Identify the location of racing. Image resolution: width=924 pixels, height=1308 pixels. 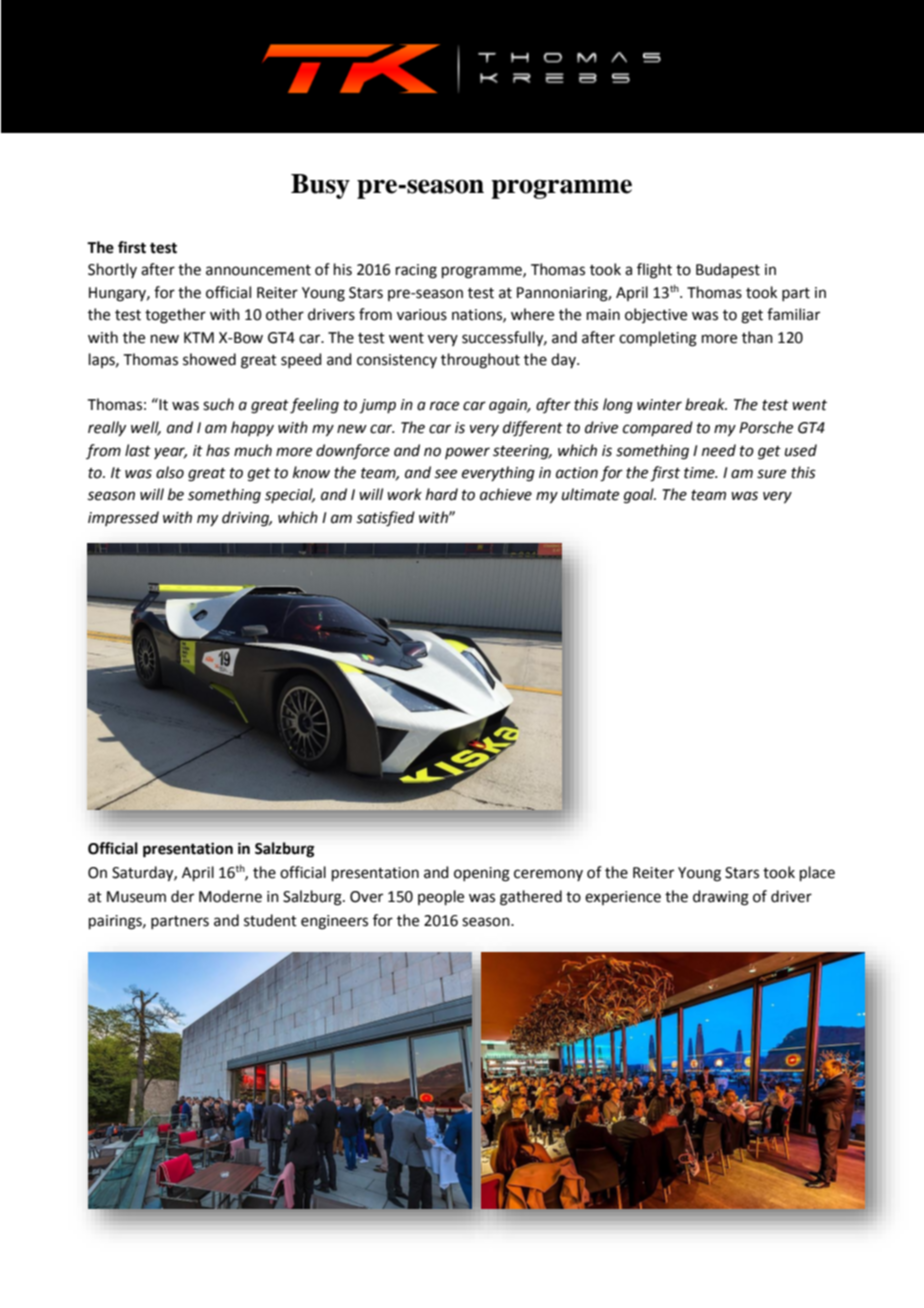
(416, 271).
